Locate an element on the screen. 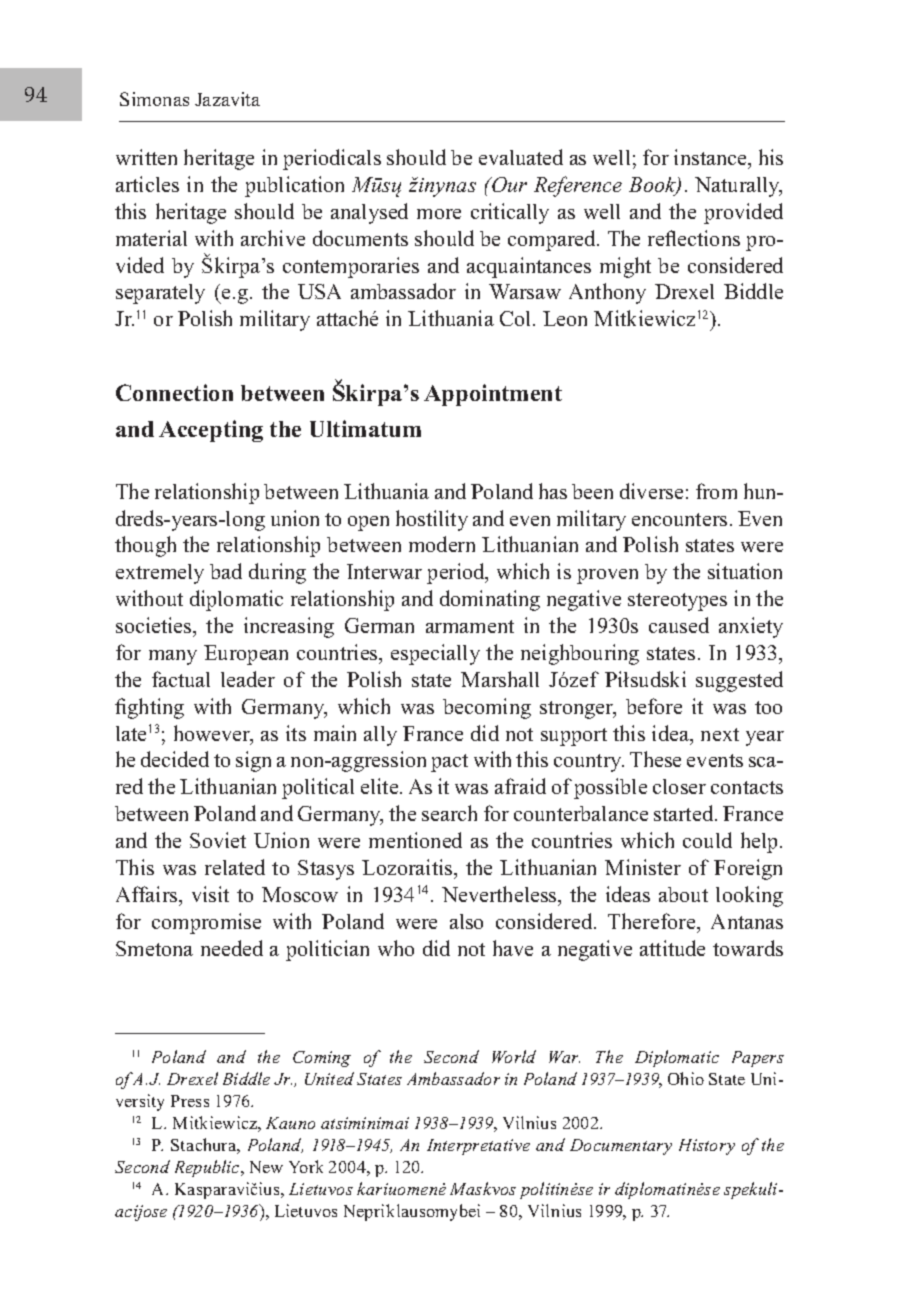  Interpretative is located at coordinates (478, 1147).
